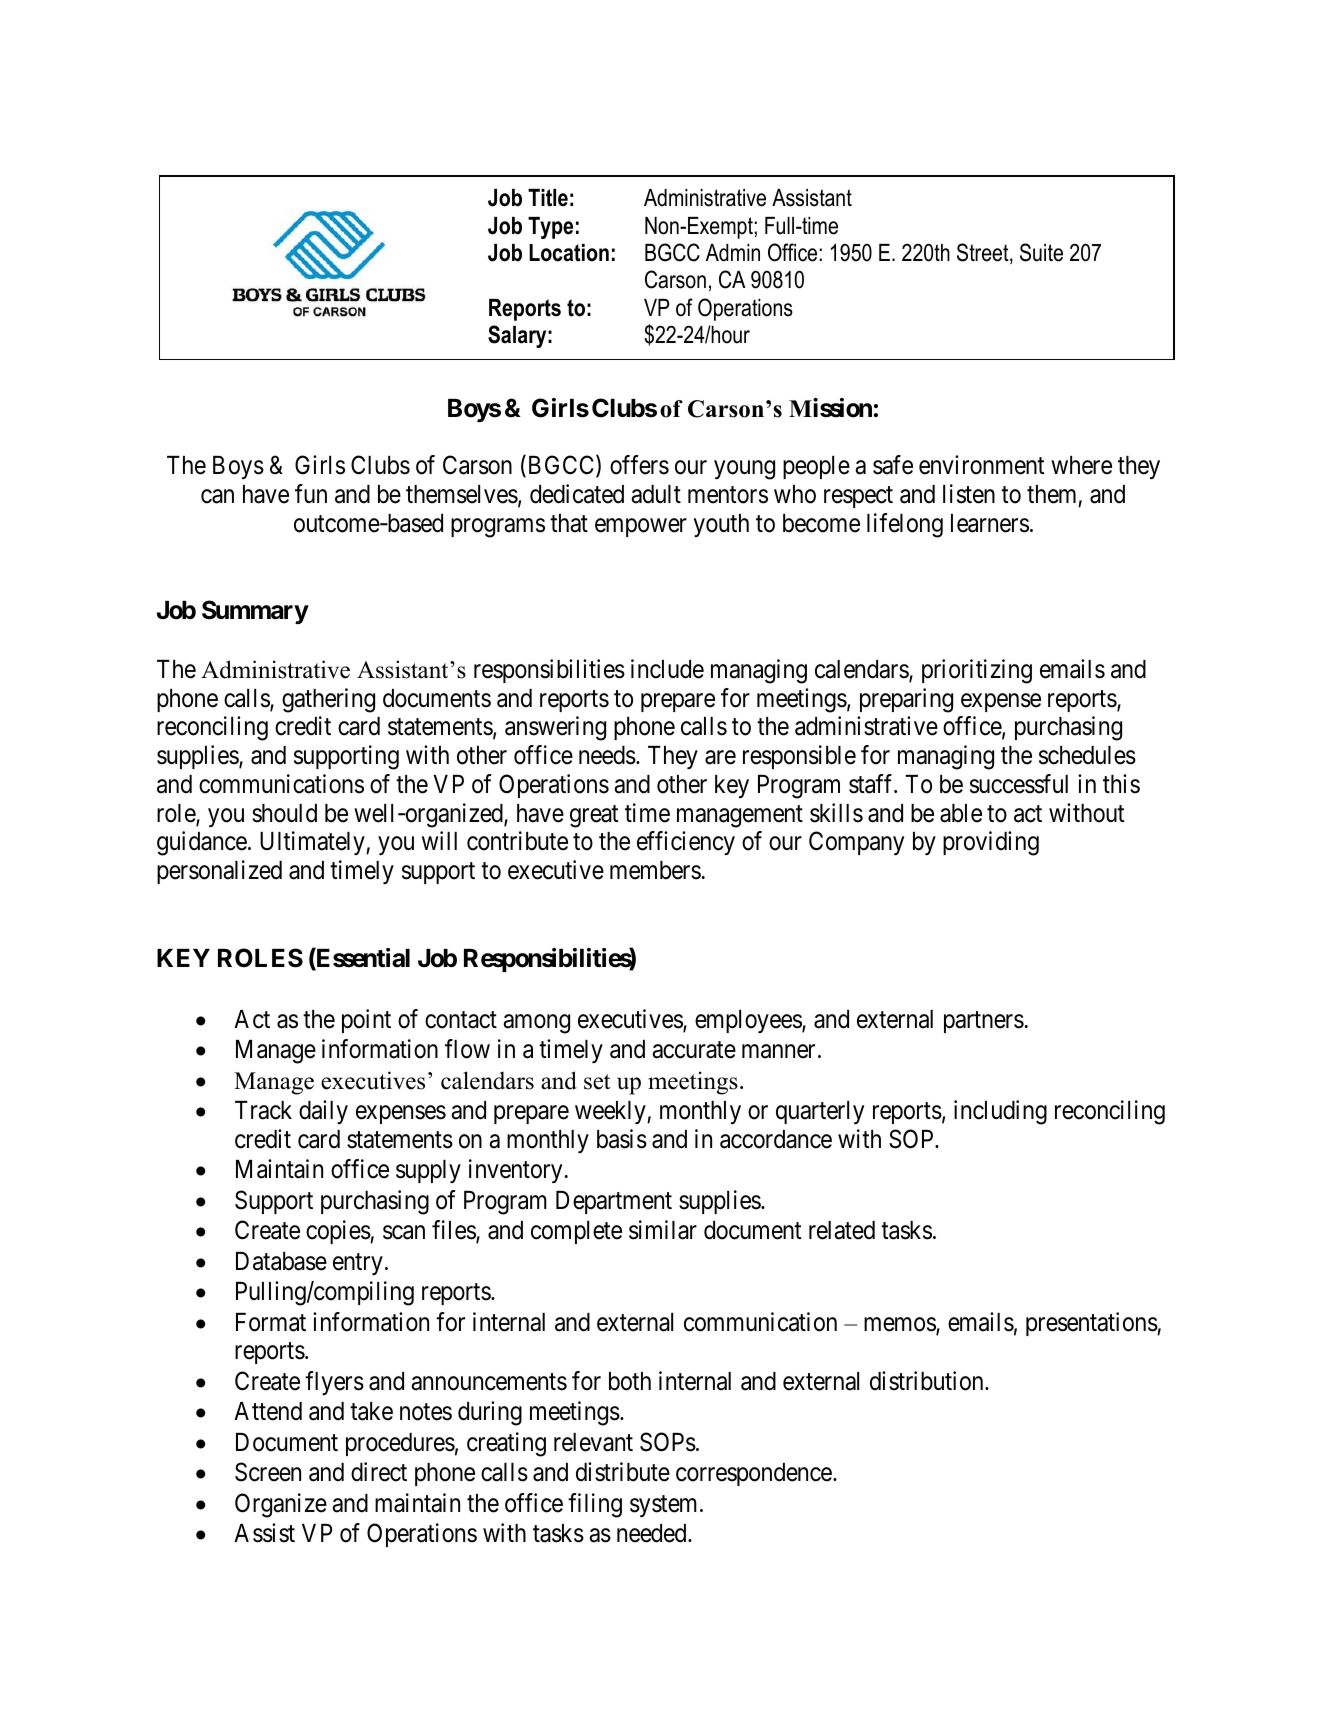 The image size is (1327, 1718). Describe the element at coordinates (663, 1506) in the screenshot. I see `system` at that location.
